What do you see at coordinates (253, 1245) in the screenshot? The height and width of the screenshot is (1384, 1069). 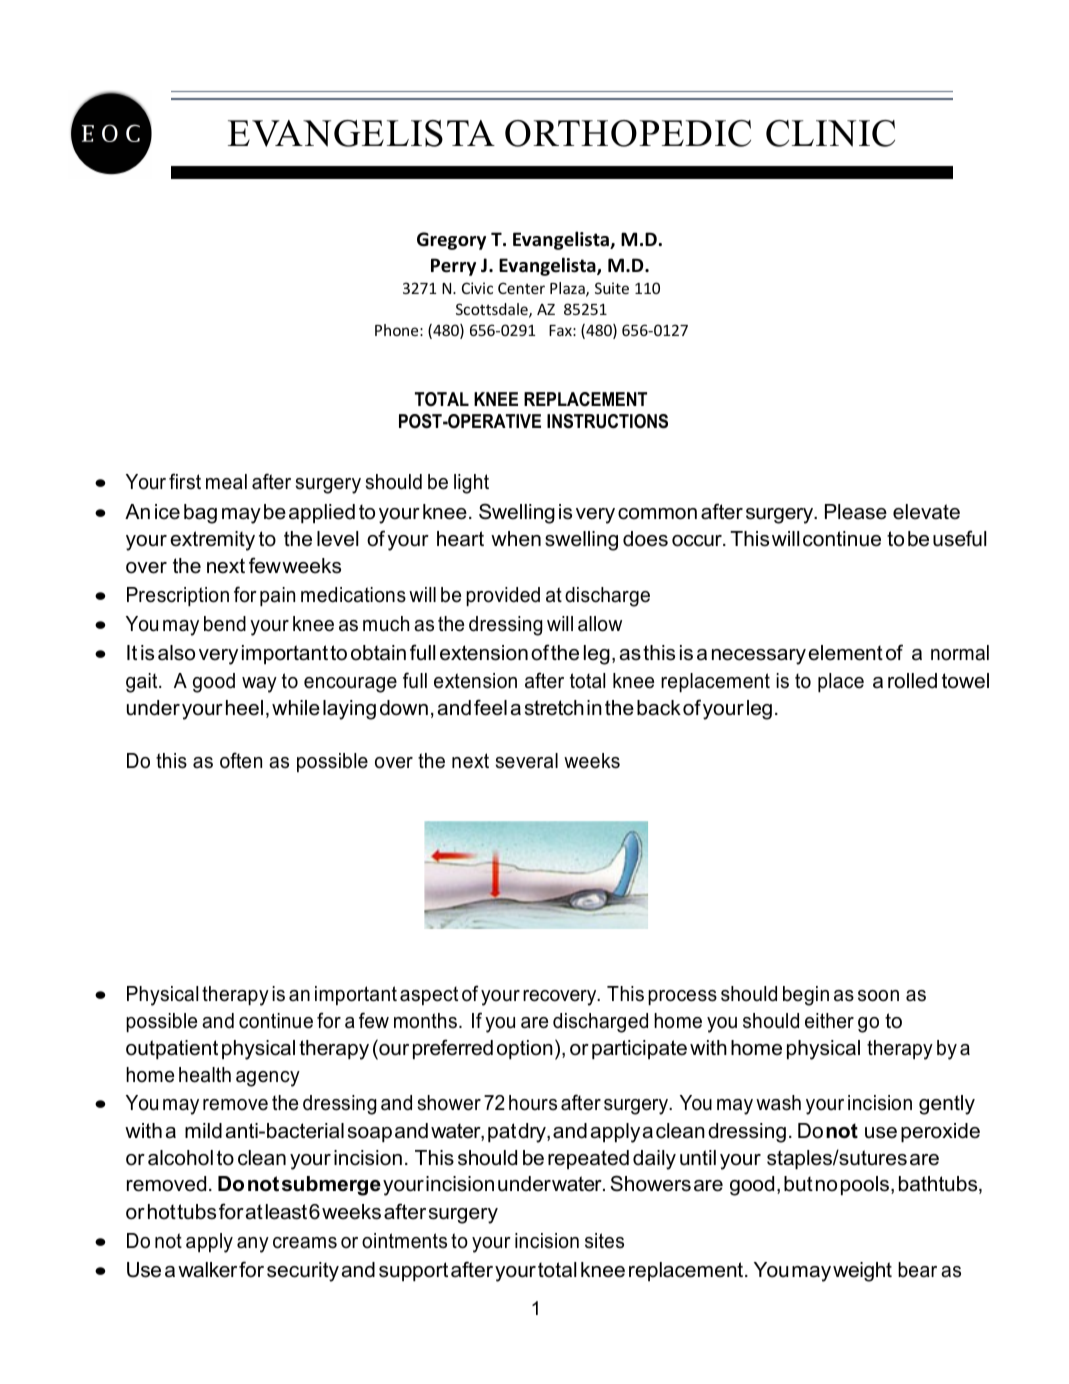 I see `any` at bounding box center [253, 1245].
